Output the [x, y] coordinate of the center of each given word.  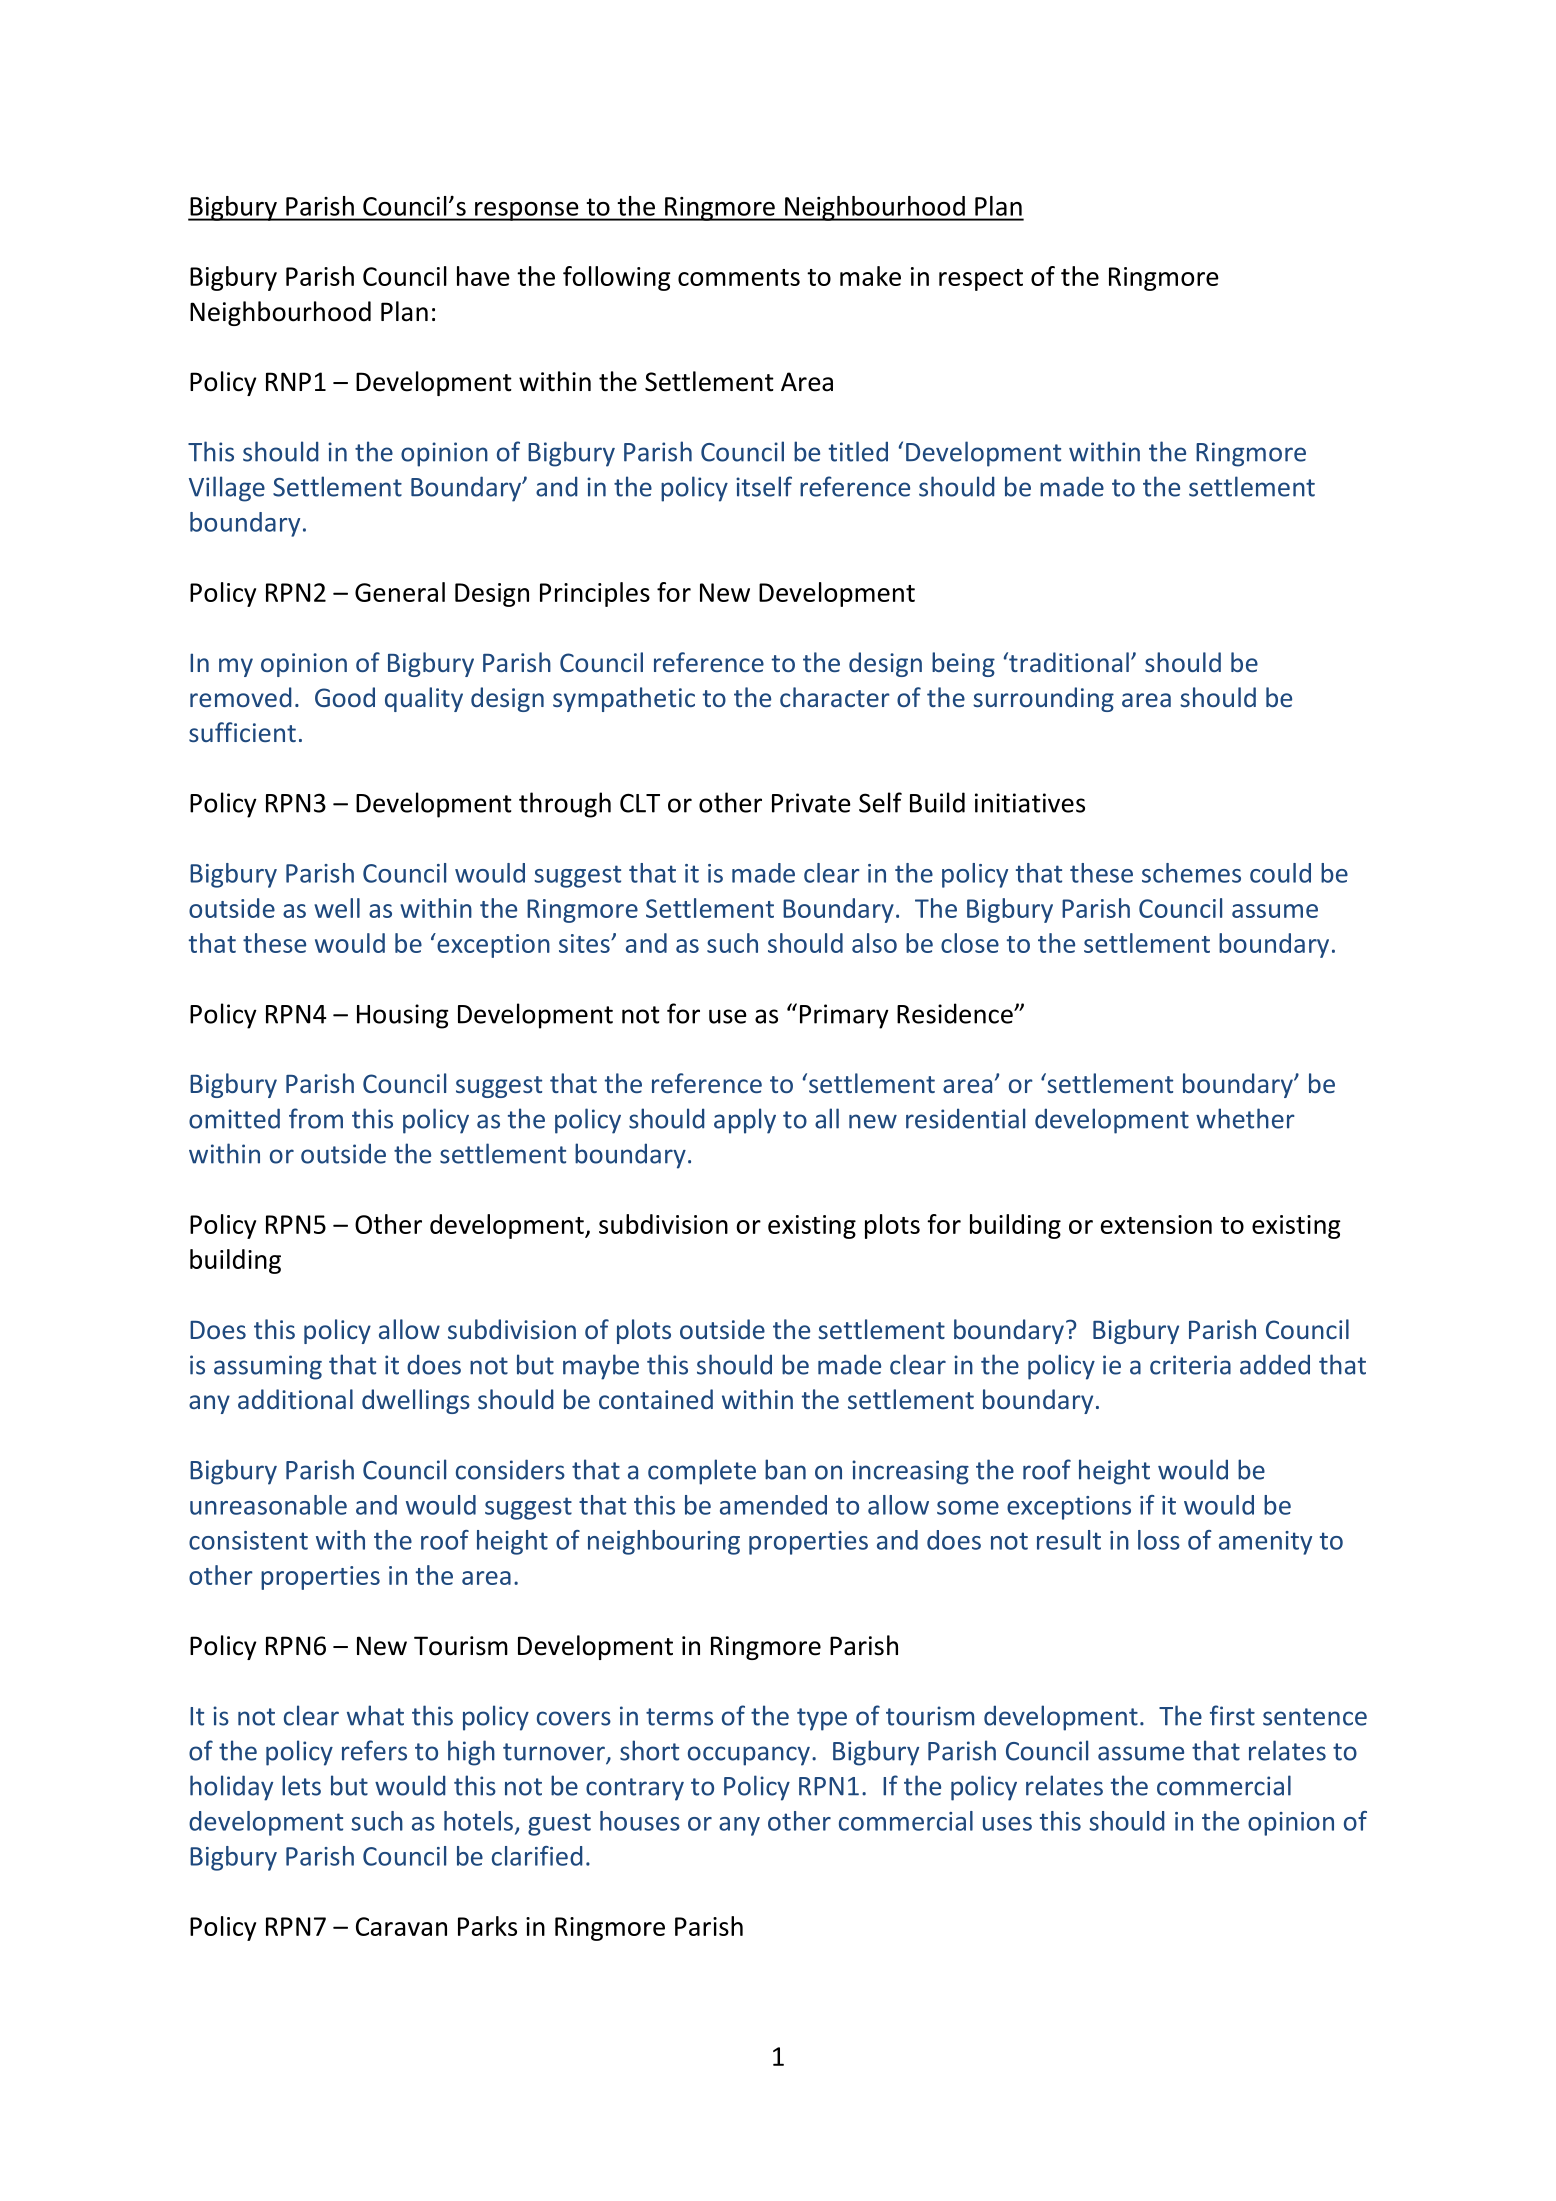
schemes [1191, 873]
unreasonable [268, 1505]
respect [981, 280]
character [835, 697]
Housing [402, 1016]
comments [739, 277]
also [874, 943]
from [316, 1118]
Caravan [401, 1926]
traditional [1068, 662]
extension [1156, 1224]
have [483, 276]
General [400, 592]
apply [745, 1121]
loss [1159, 1540]
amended [773, 1505]
